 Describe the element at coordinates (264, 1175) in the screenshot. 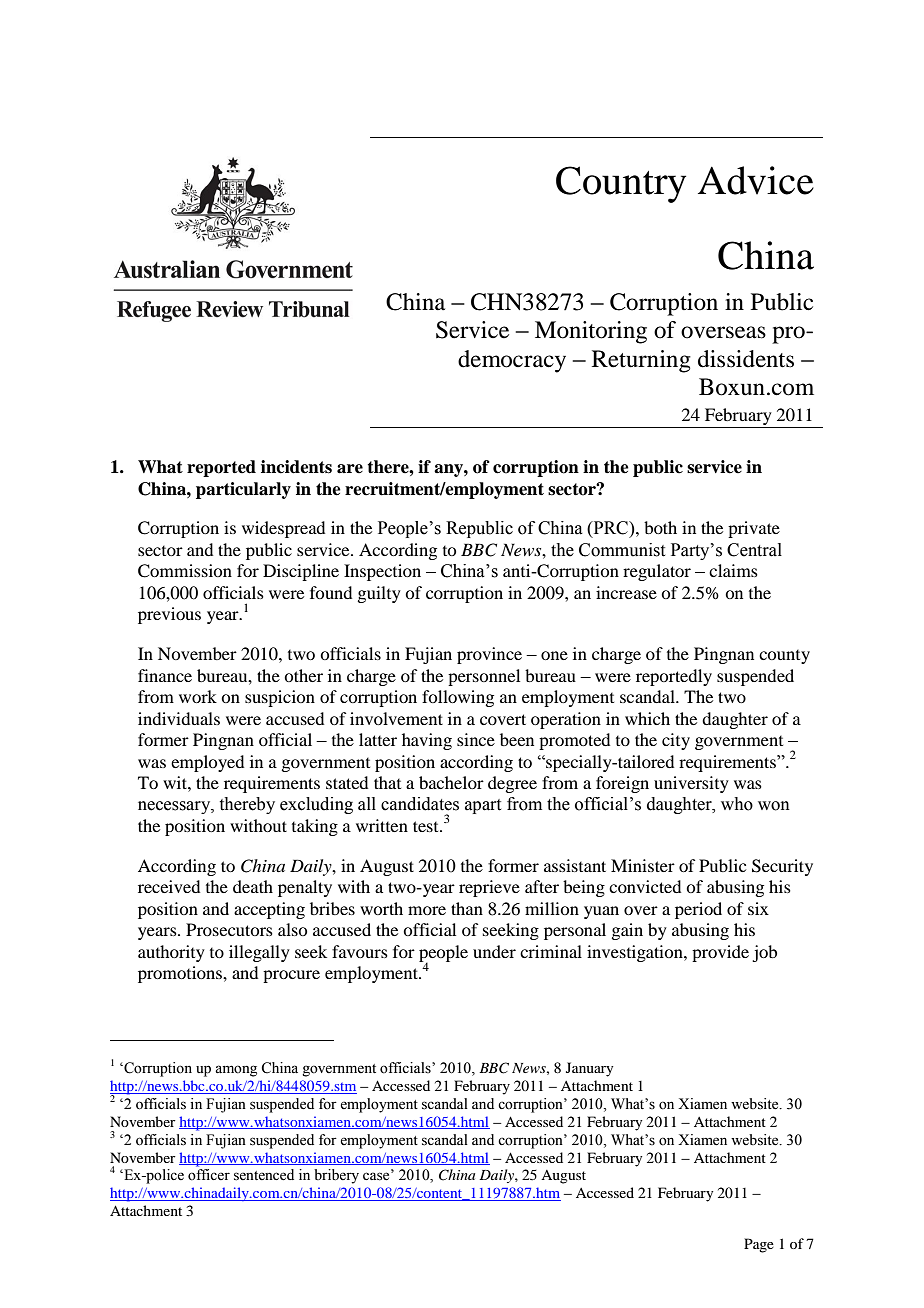

I see `sentenced` at that location.
